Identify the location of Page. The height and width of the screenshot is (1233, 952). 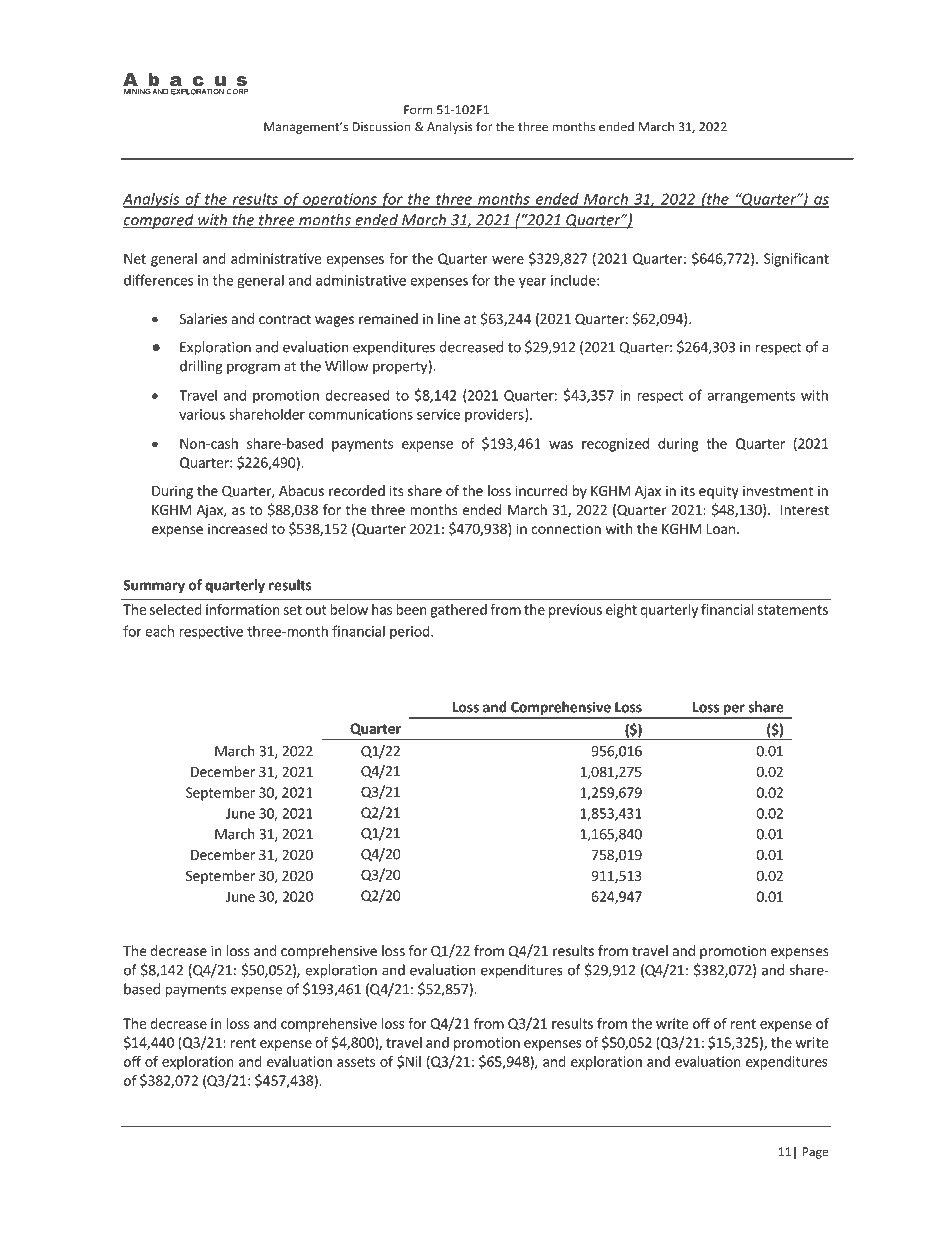
(815, 1153).
